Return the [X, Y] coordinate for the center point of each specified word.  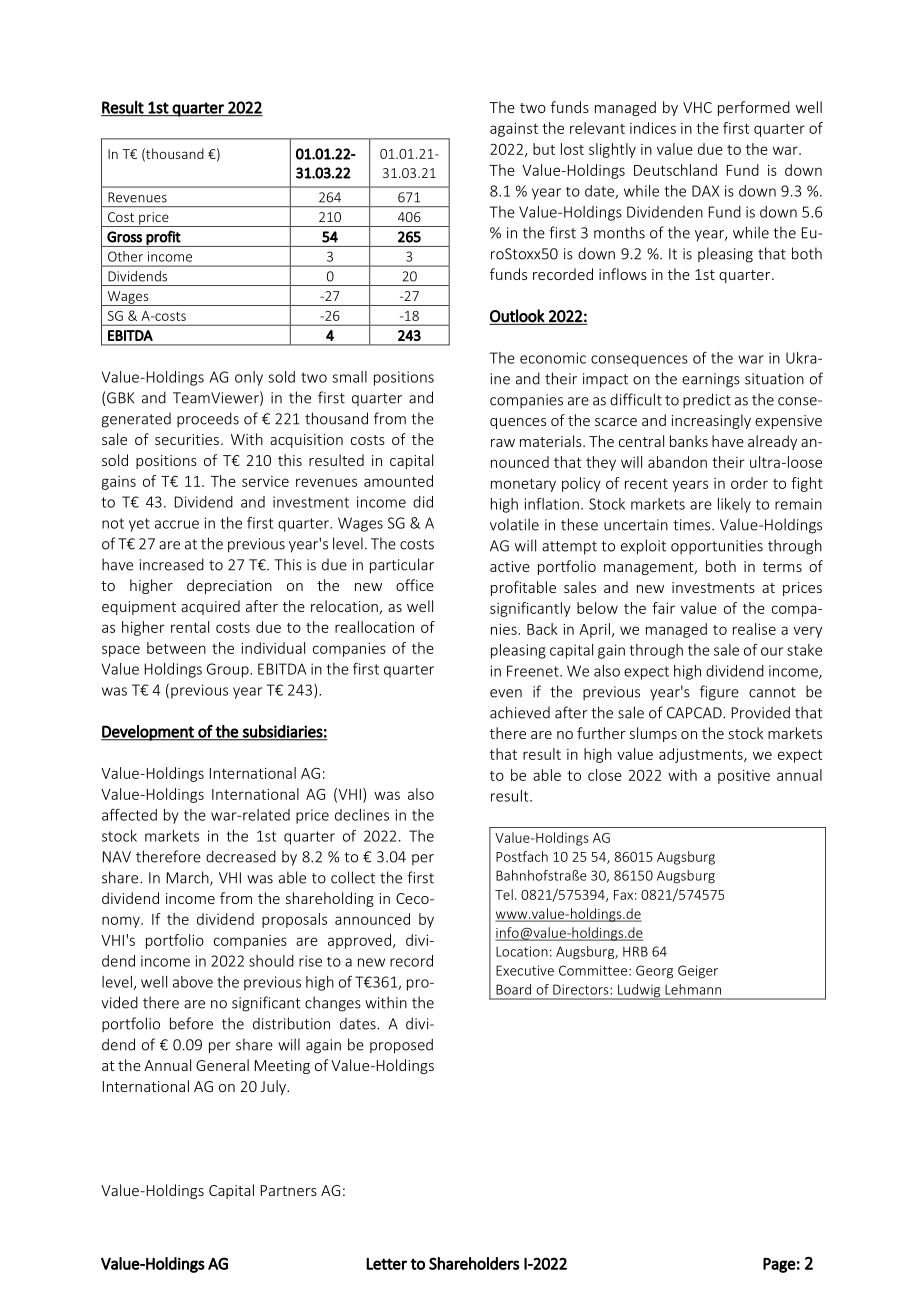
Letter [386, 1264]
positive [744, 777]
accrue [177, 524]
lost [572, 149]
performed [754, 108]
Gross [124, 237]
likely [734, 505]
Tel [504, 894]
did [423, 502]
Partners [289, 1190]
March [189, 878]
